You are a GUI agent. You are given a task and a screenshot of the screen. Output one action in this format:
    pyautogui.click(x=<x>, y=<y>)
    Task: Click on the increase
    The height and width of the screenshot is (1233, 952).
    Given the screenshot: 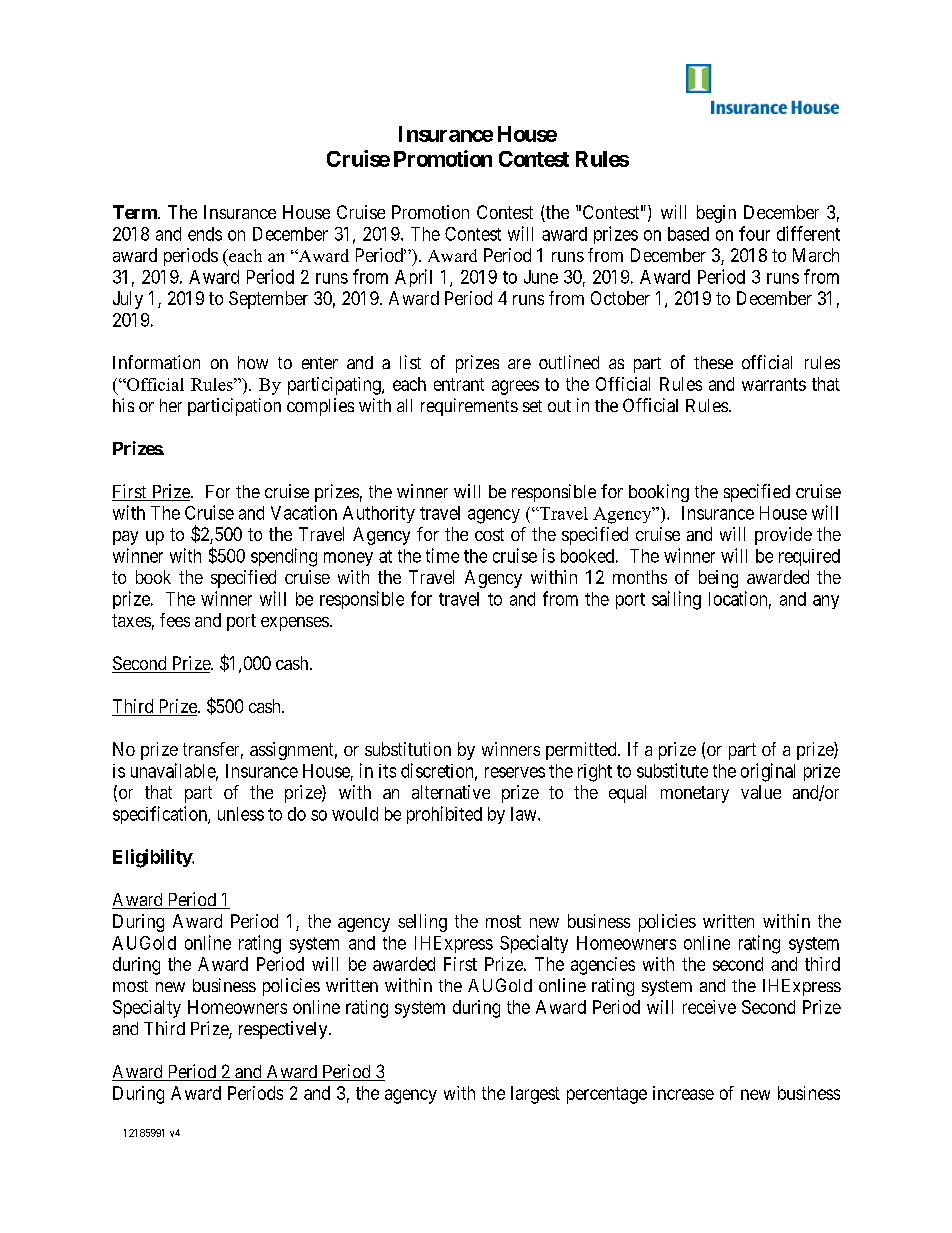 What is the action you would take?
    pyautogui.click(x=683, y=1093)
